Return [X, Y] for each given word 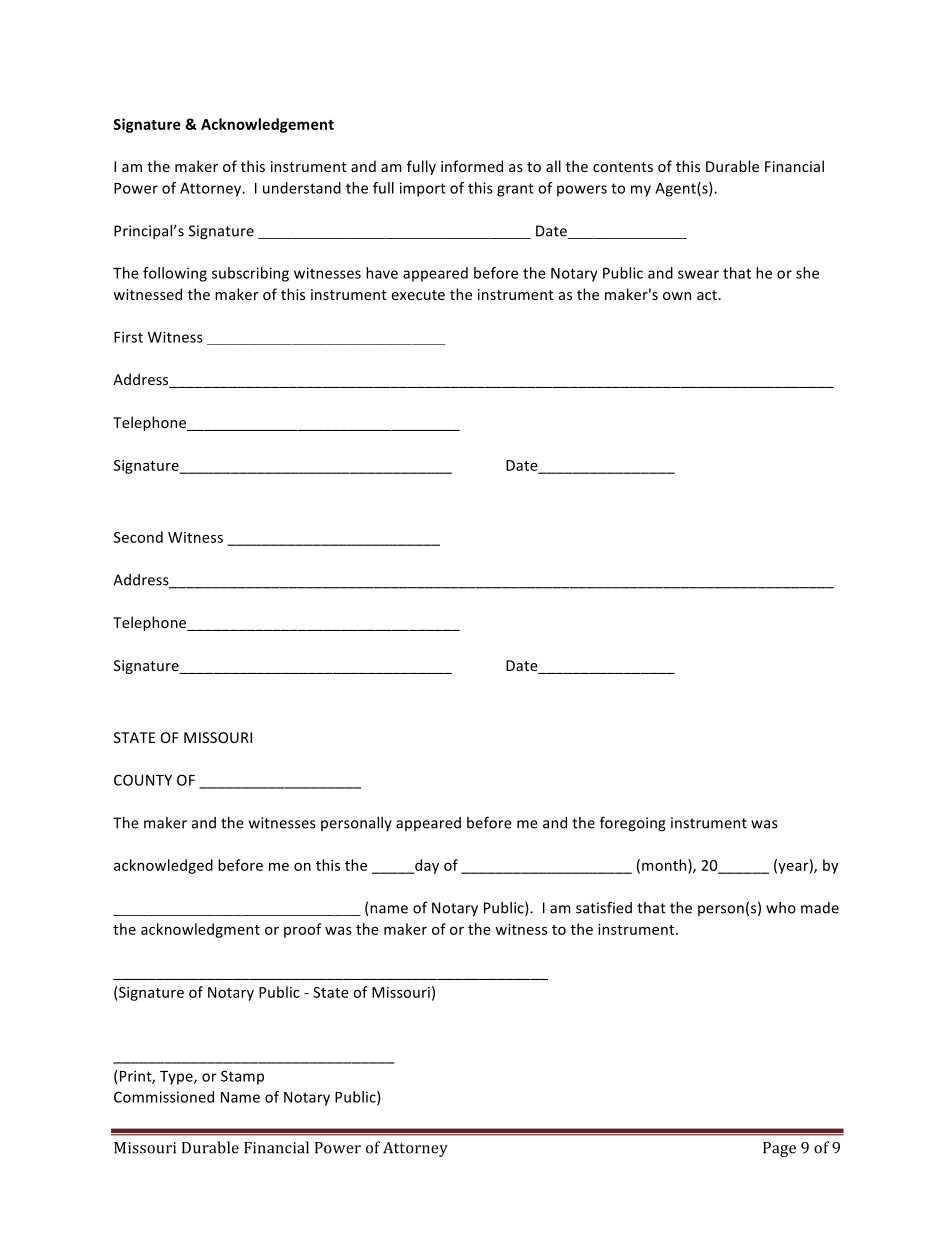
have [382, 273]
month [664, 865]
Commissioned [164, 1097]
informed [472, 166]
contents [623, 167]
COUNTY [143, 780]
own [677, 296]
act [708, 295]
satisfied [604, 907]
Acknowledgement [267, 125]
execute [418, 295]
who [781, 908]
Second [138, 537]
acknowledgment [200, 930]
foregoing [633, 824]
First [128, 337]
